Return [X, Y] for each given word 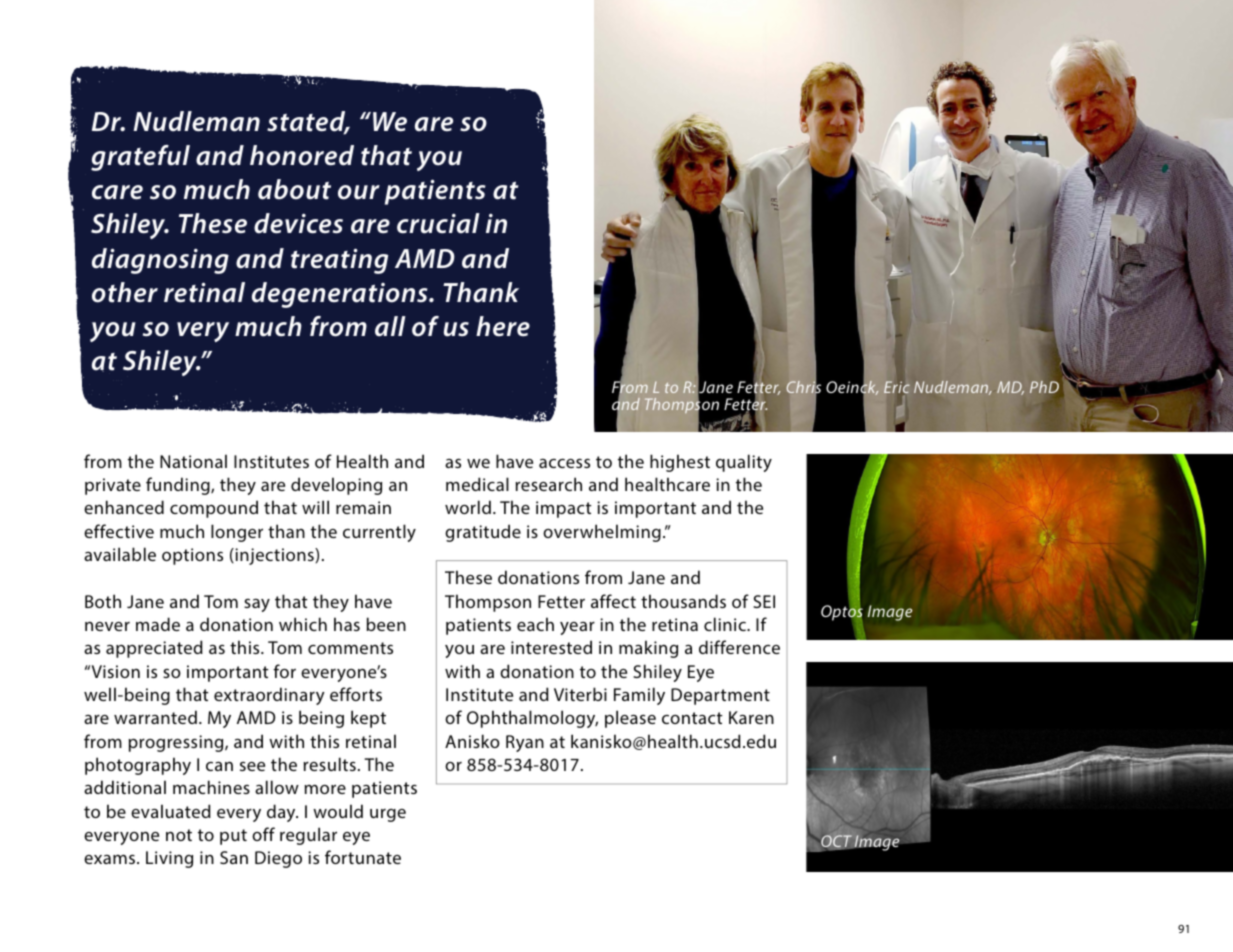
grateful [140, 158]
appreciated [154, 649]
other [125, 292]
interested [551, 647]
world [468, 507]
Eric [897, 387]
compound [214, 509]
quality [744, 463]
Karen [751, 717]
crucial [438, 223]
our [359, 192]
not [179, 835]
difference [739, 647]
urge [388, 815]
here [503, 326]
